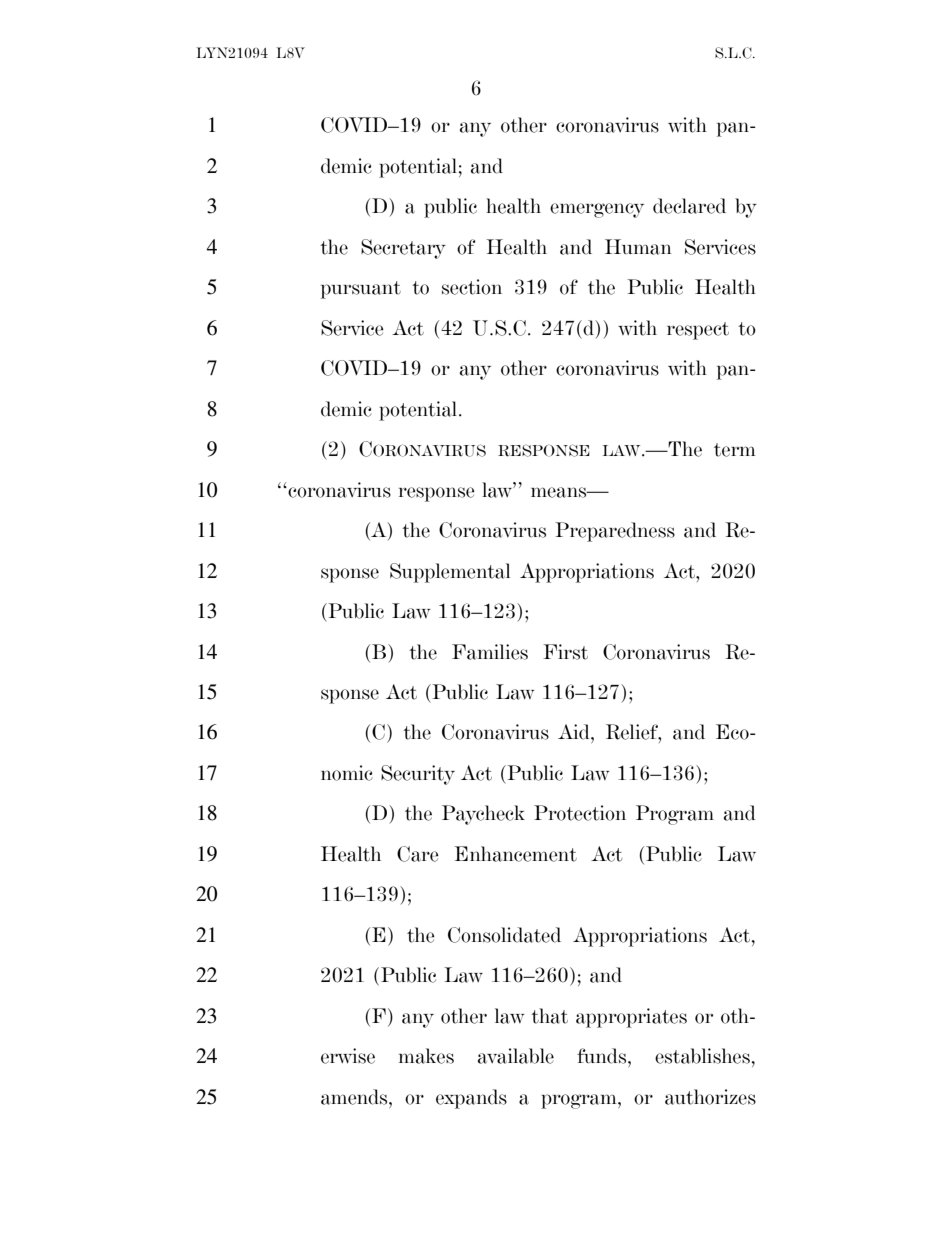 This page has width=952, height=1233. I want to click on Protection, so click(580, 813).
